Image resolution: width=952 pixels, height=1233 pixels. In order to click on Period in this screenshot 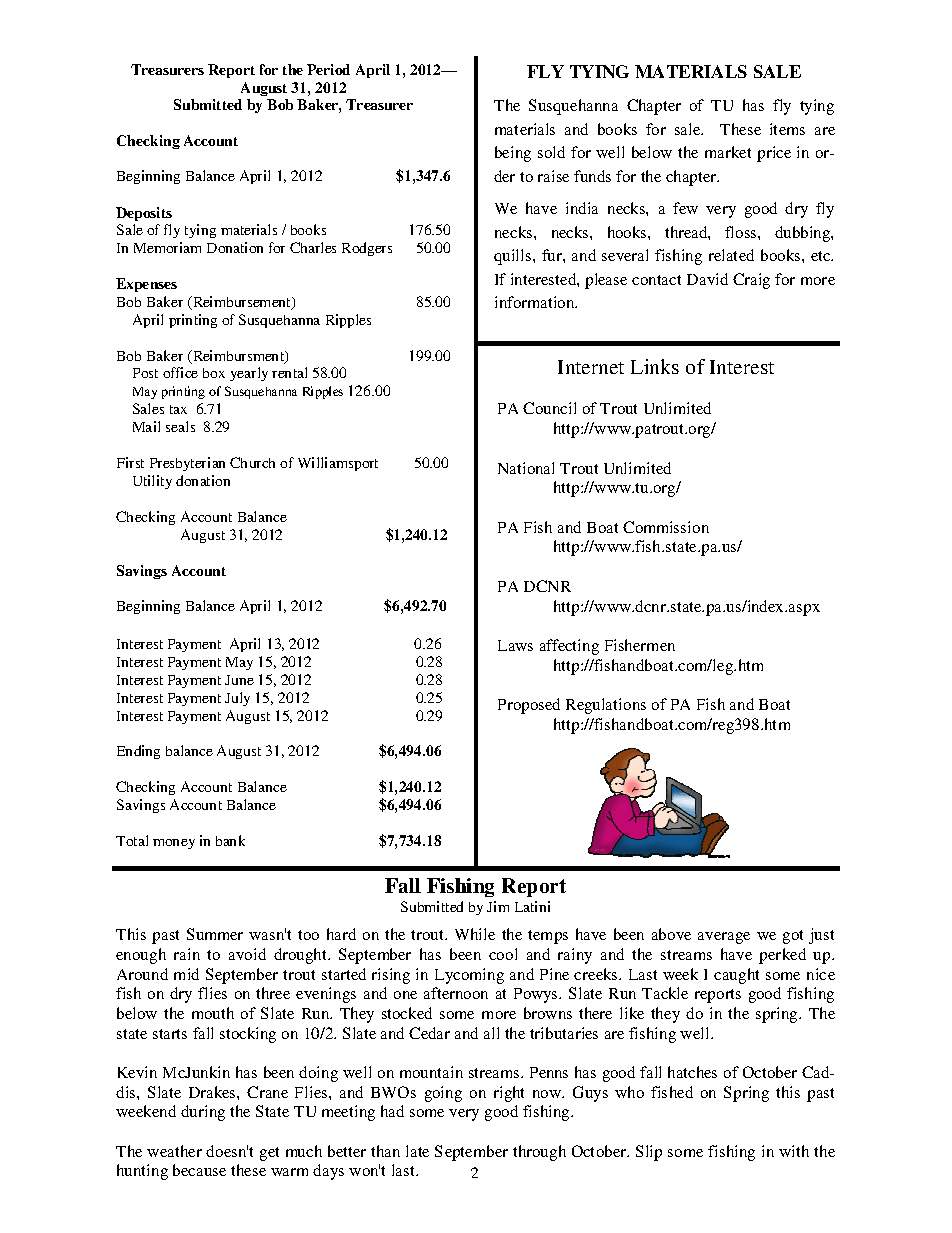, I will do `click(328, 69)`.
